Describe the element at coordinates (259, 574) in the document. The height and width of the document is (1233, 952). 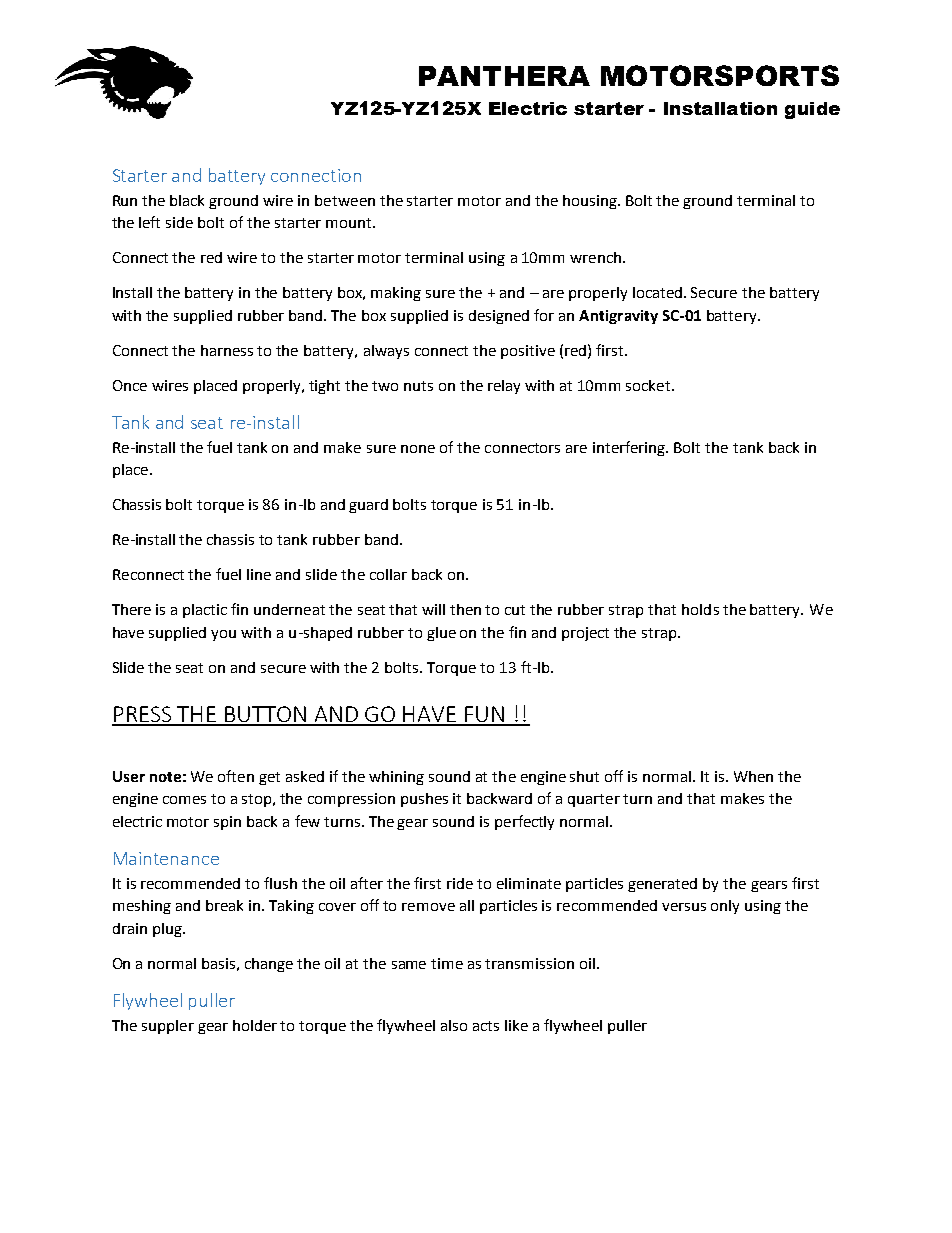
I see `line` at that location.
